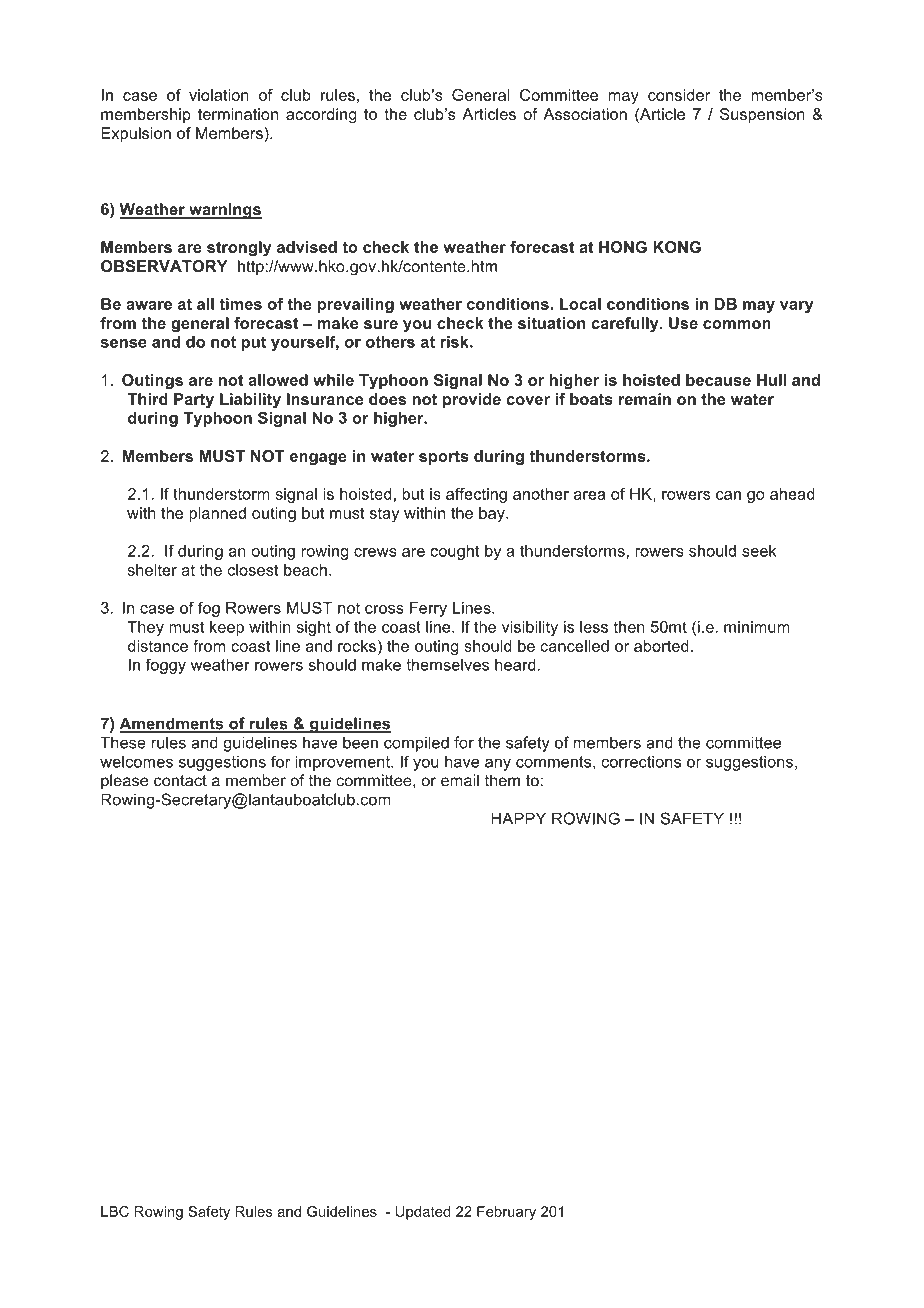  I want to click on corrections, so click(641, 762).
